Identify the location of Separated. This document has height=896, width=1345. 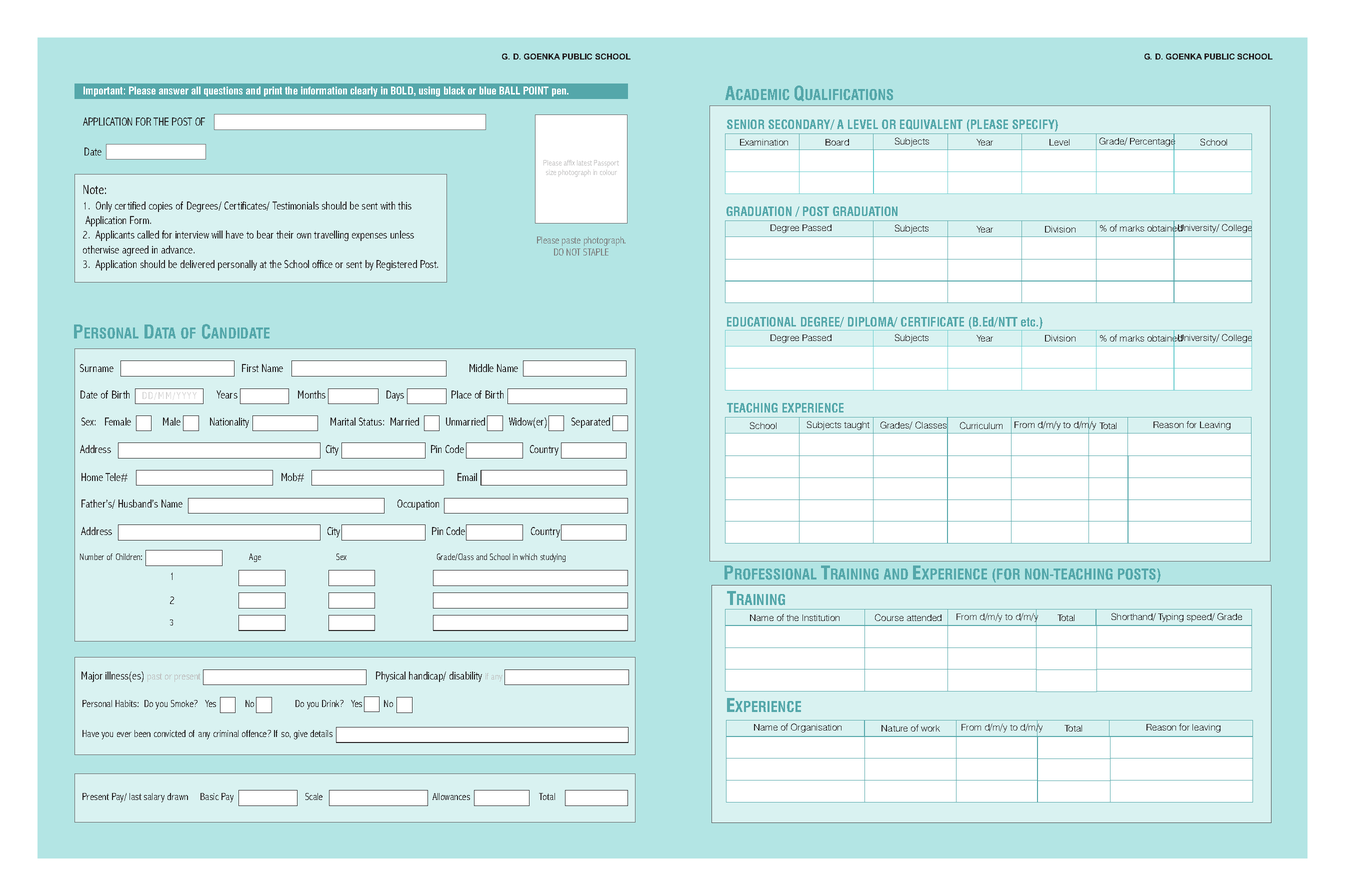
(590, 422).
